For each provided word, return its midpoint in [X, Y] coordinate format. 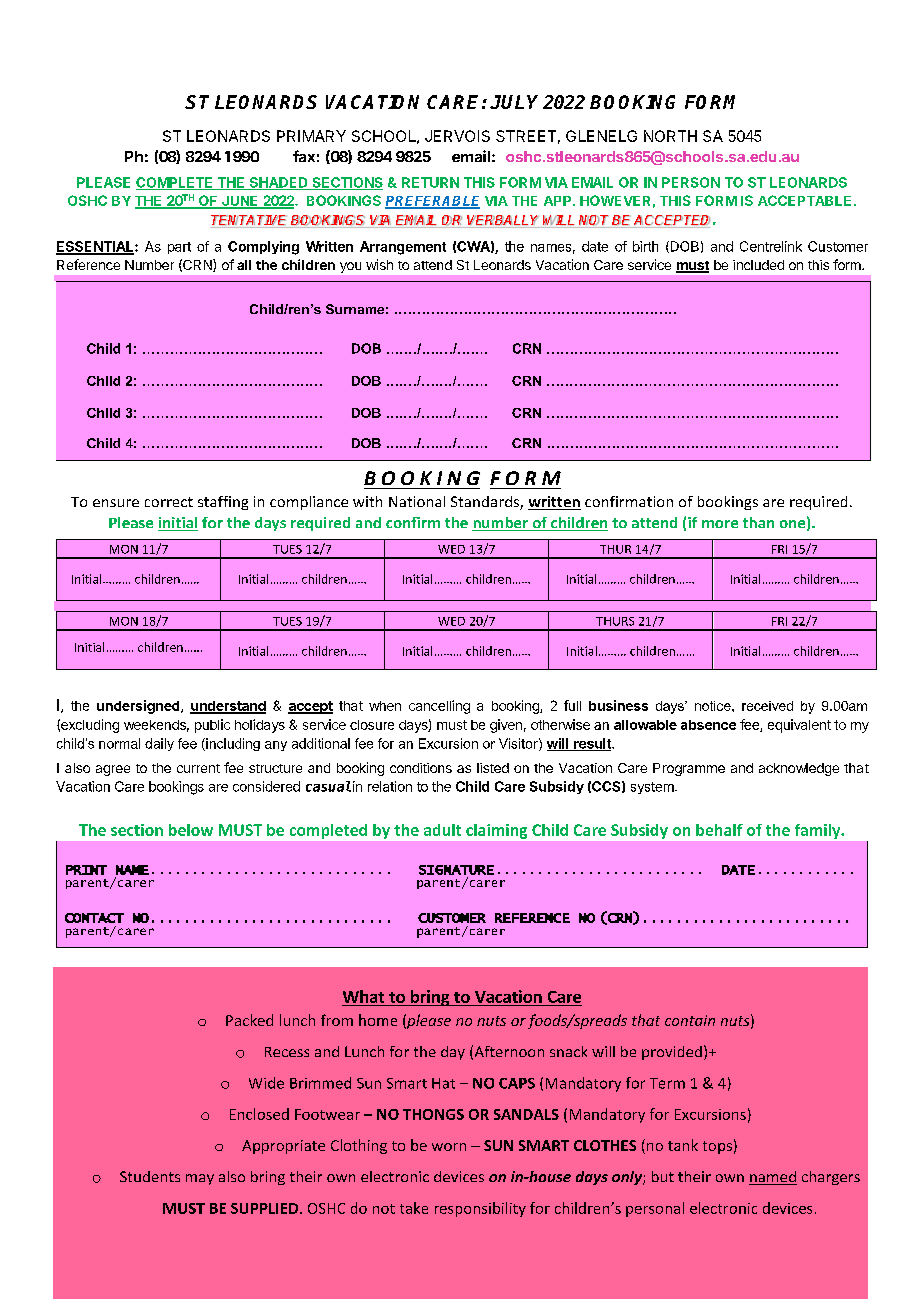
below [191, 830]
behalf [719, 830]
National [417, 501]
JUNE [240, 202]
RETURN [430, 182]
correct [169, 502]
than [758, 522]
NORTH [670, 136]
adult [442, 830]
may [200, 1179]
